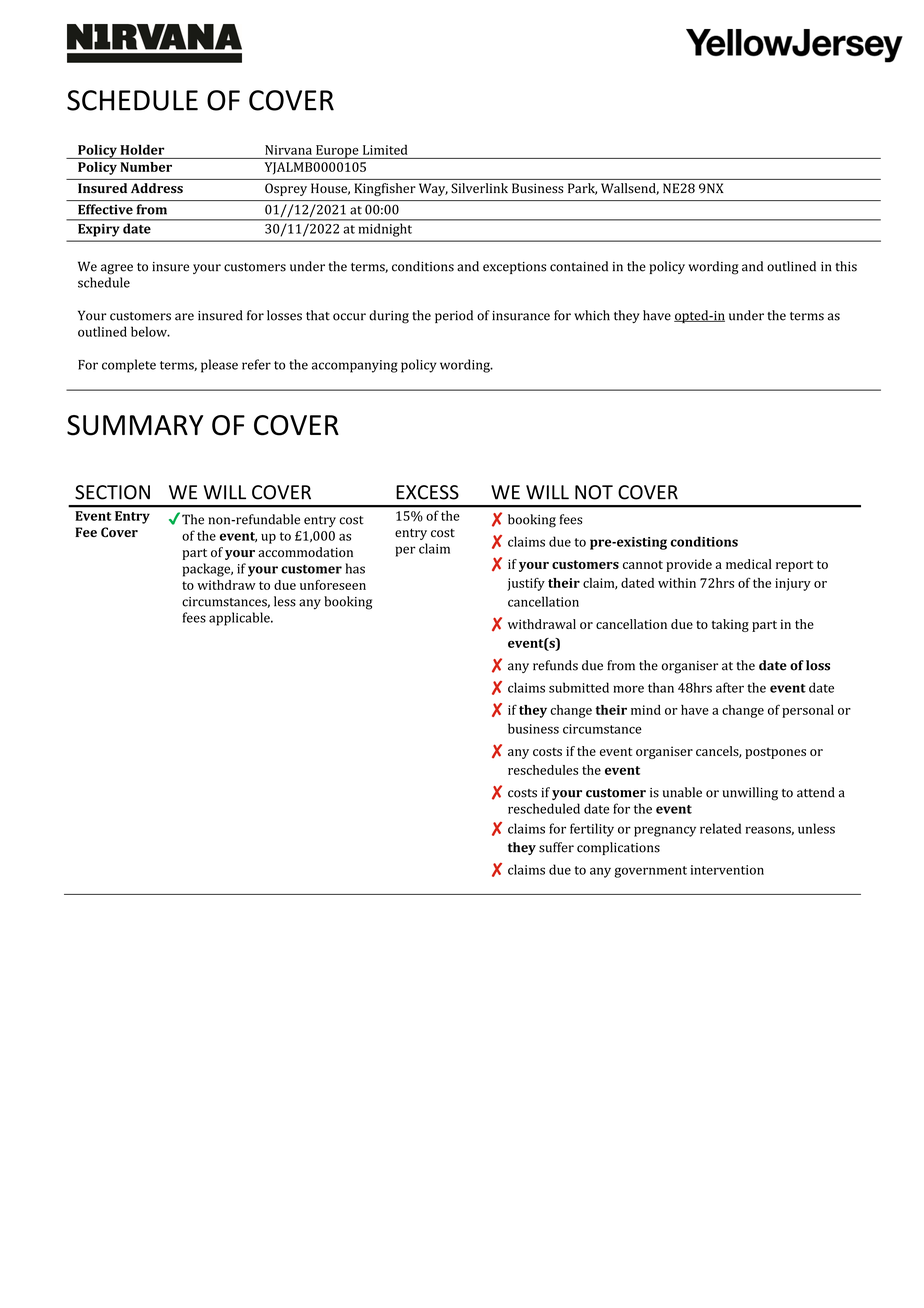  I want to click on suffer, so click(556, 847).
